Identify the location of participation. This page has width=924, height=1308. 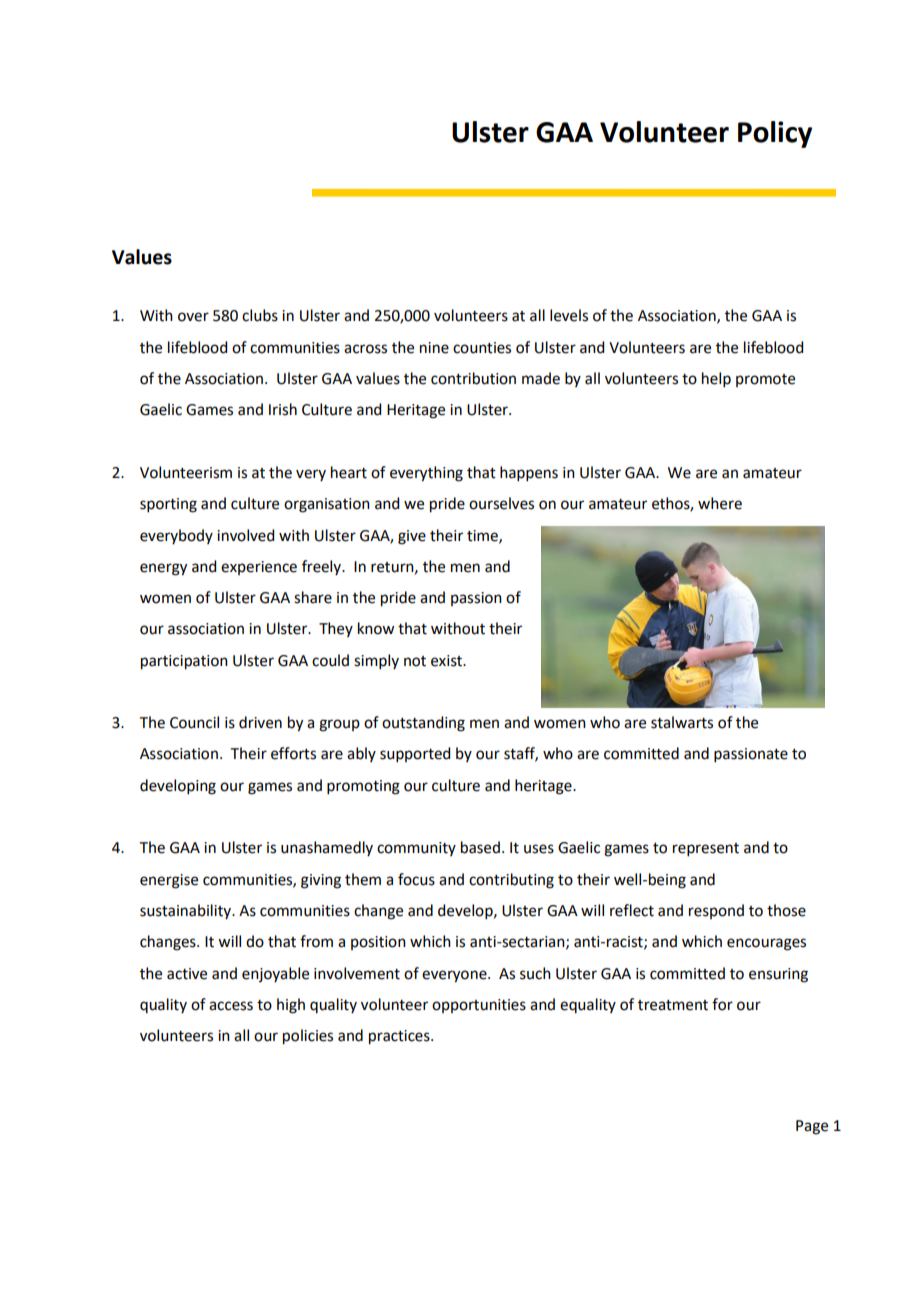
(184, 662).
